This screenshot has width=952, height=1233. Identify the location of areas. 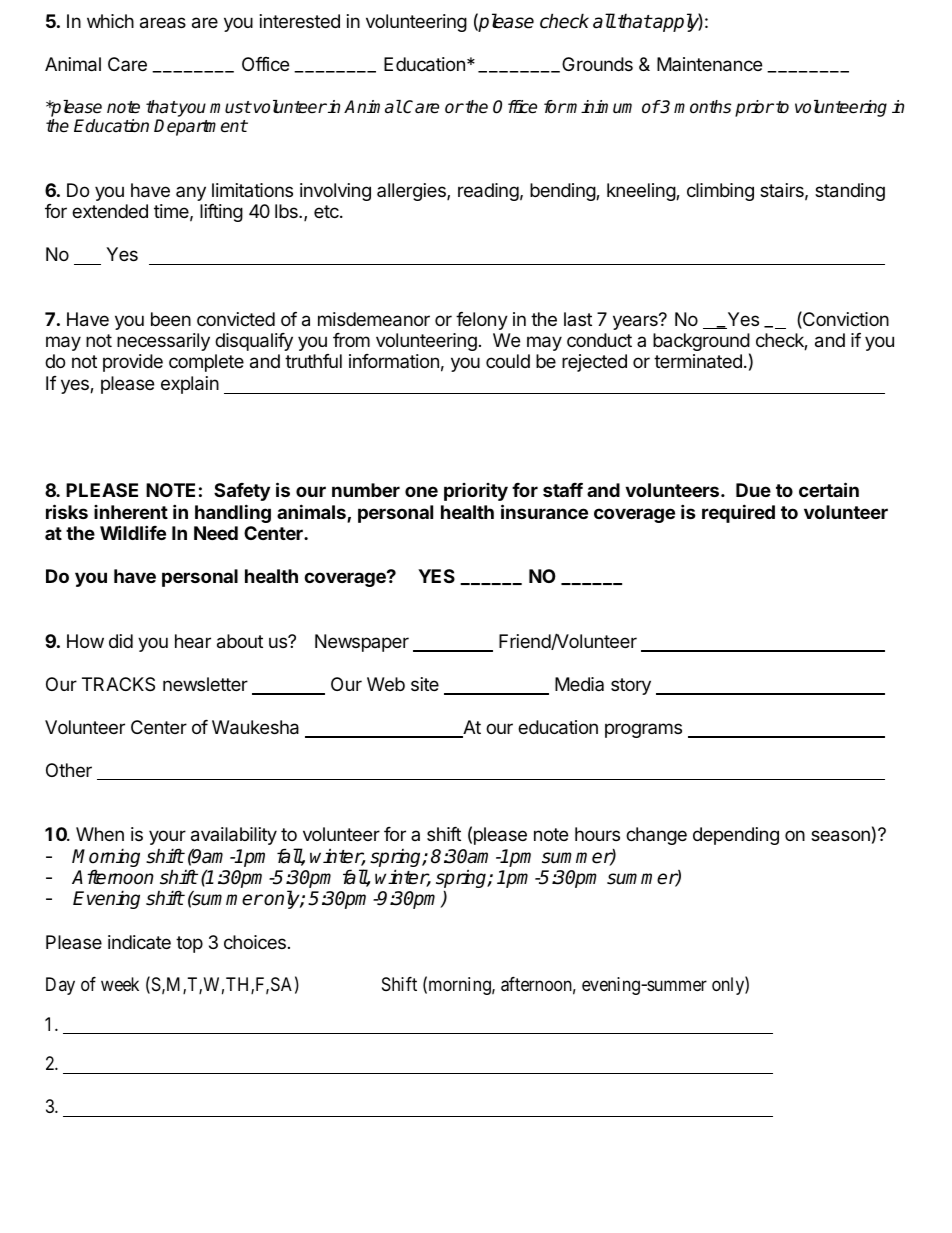
(163, 23).
